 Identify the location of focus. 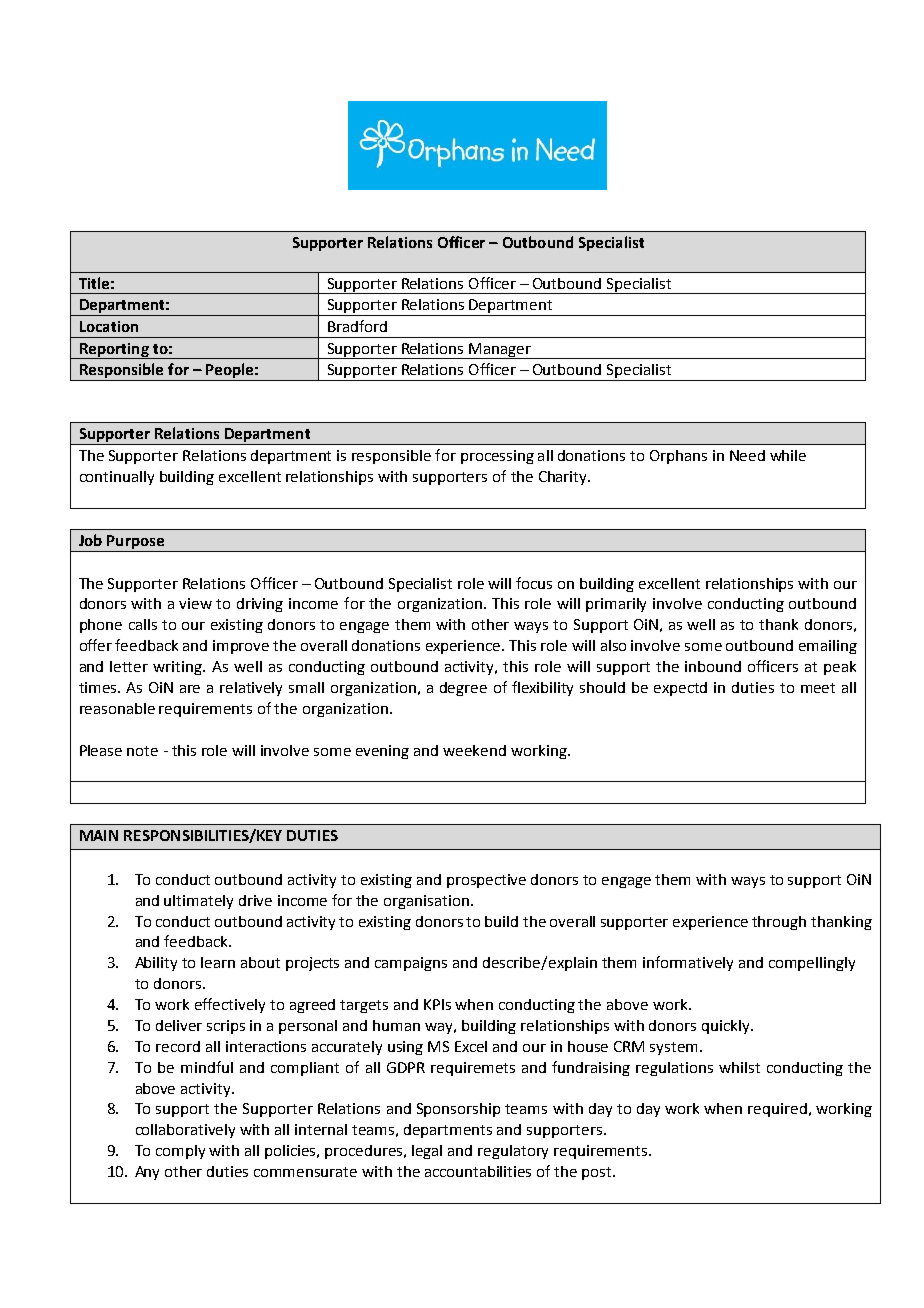
(534, 583).
